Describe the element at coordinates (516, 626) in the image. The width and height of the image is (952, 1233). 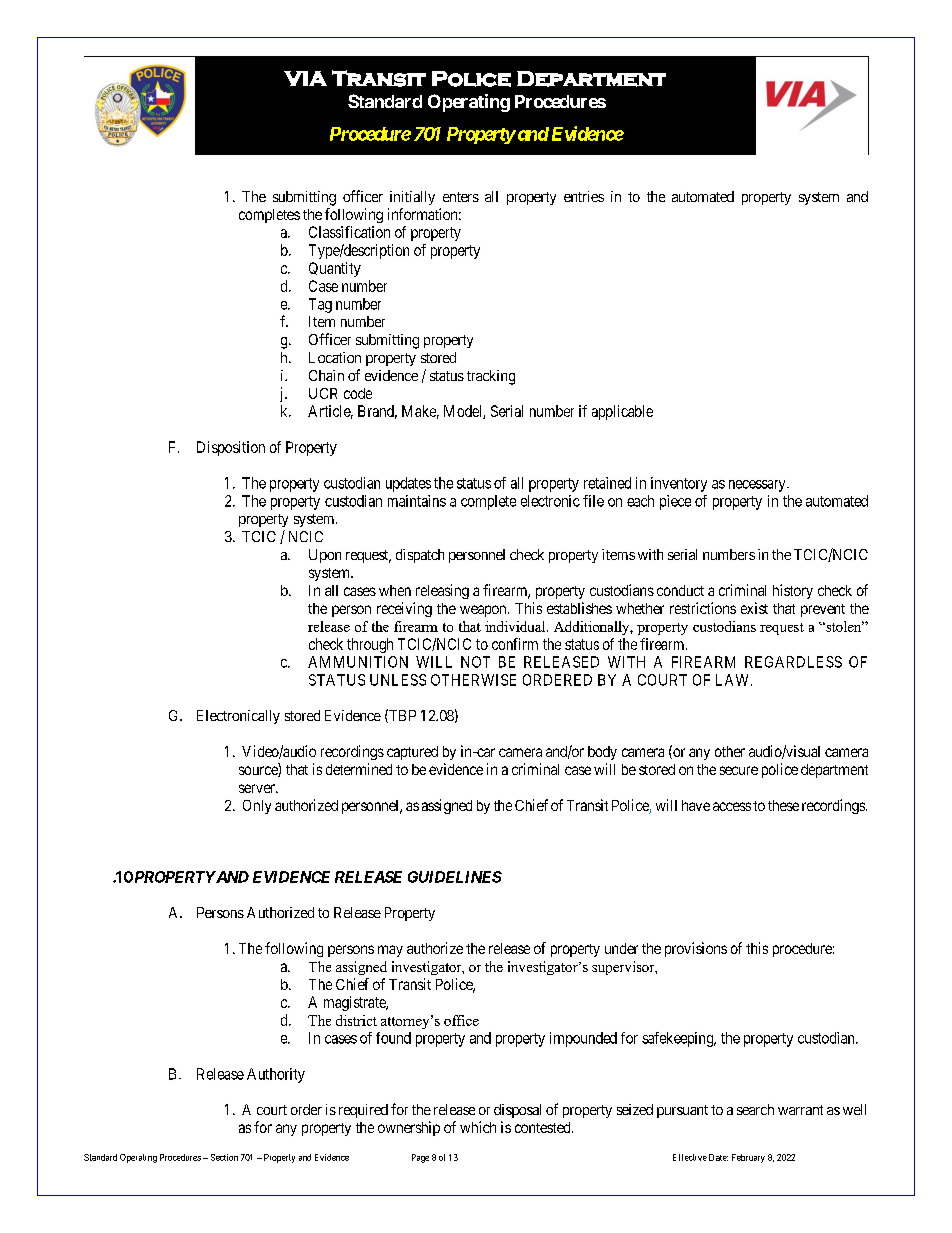
I see `individual` at that location.
